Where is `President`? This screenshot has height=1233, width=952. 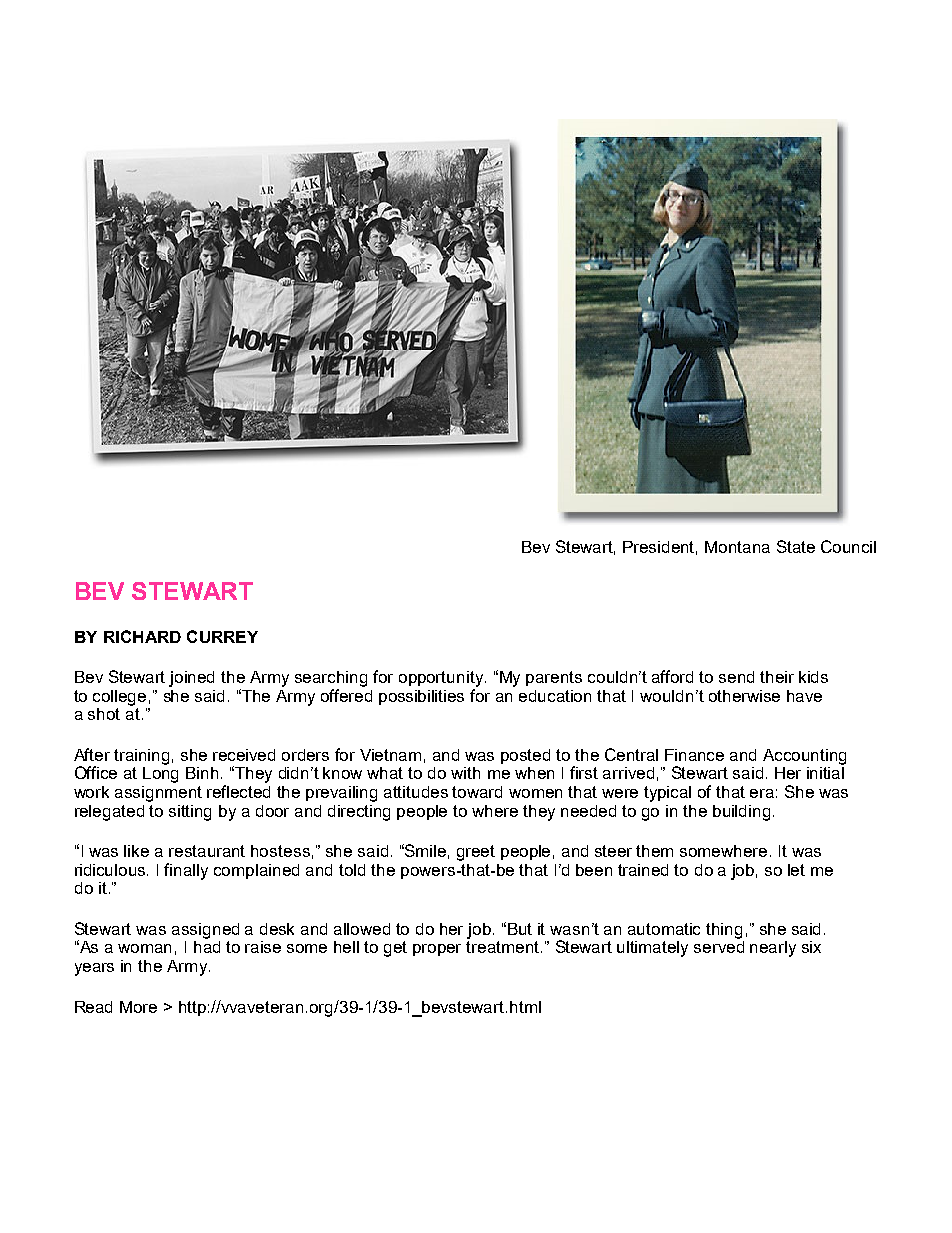 President is located at coordinates (660, 548).
